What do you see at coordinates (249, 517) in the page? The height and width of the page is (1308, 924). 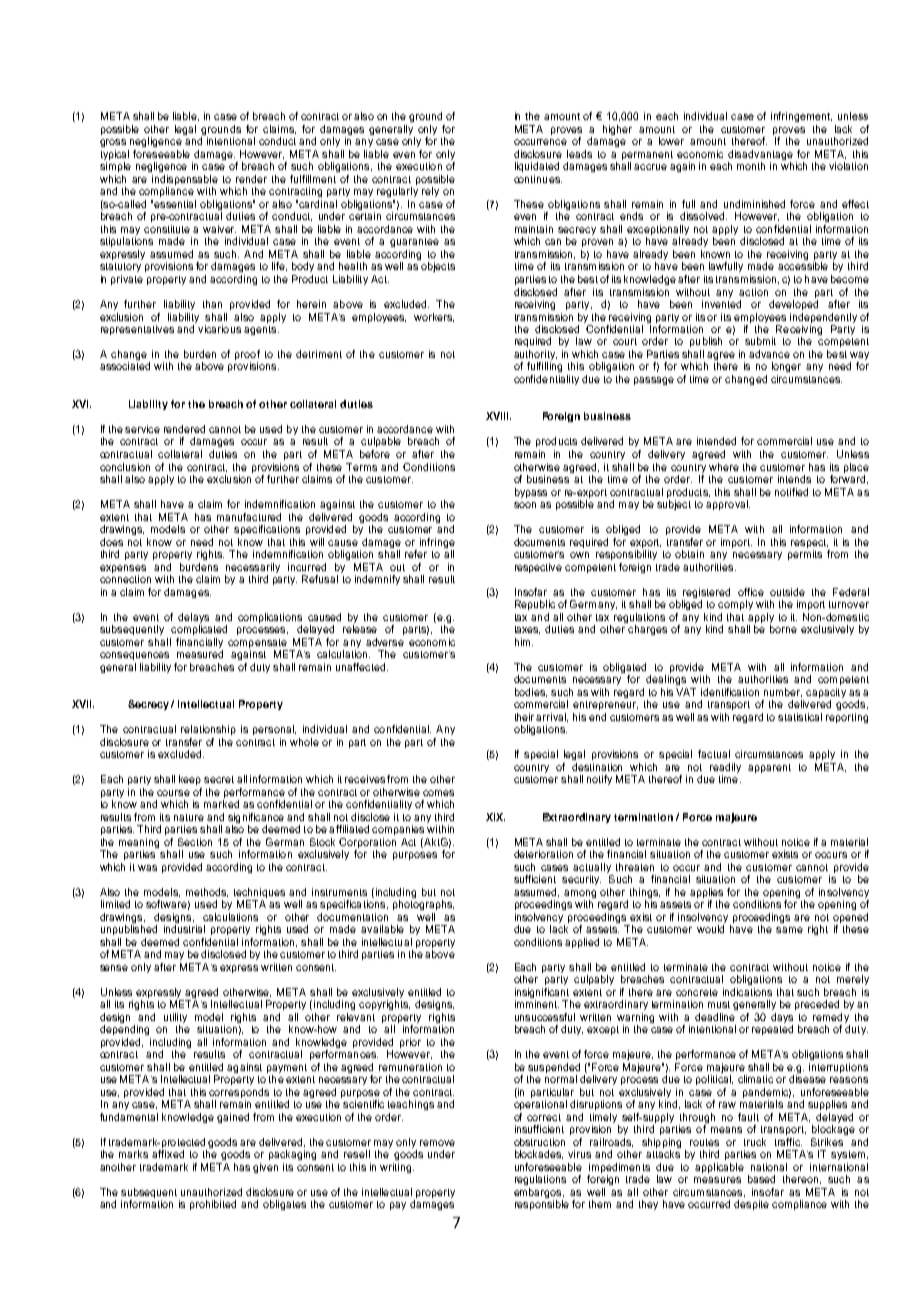 I see `manufactured` at bounding box center [249, 517].
